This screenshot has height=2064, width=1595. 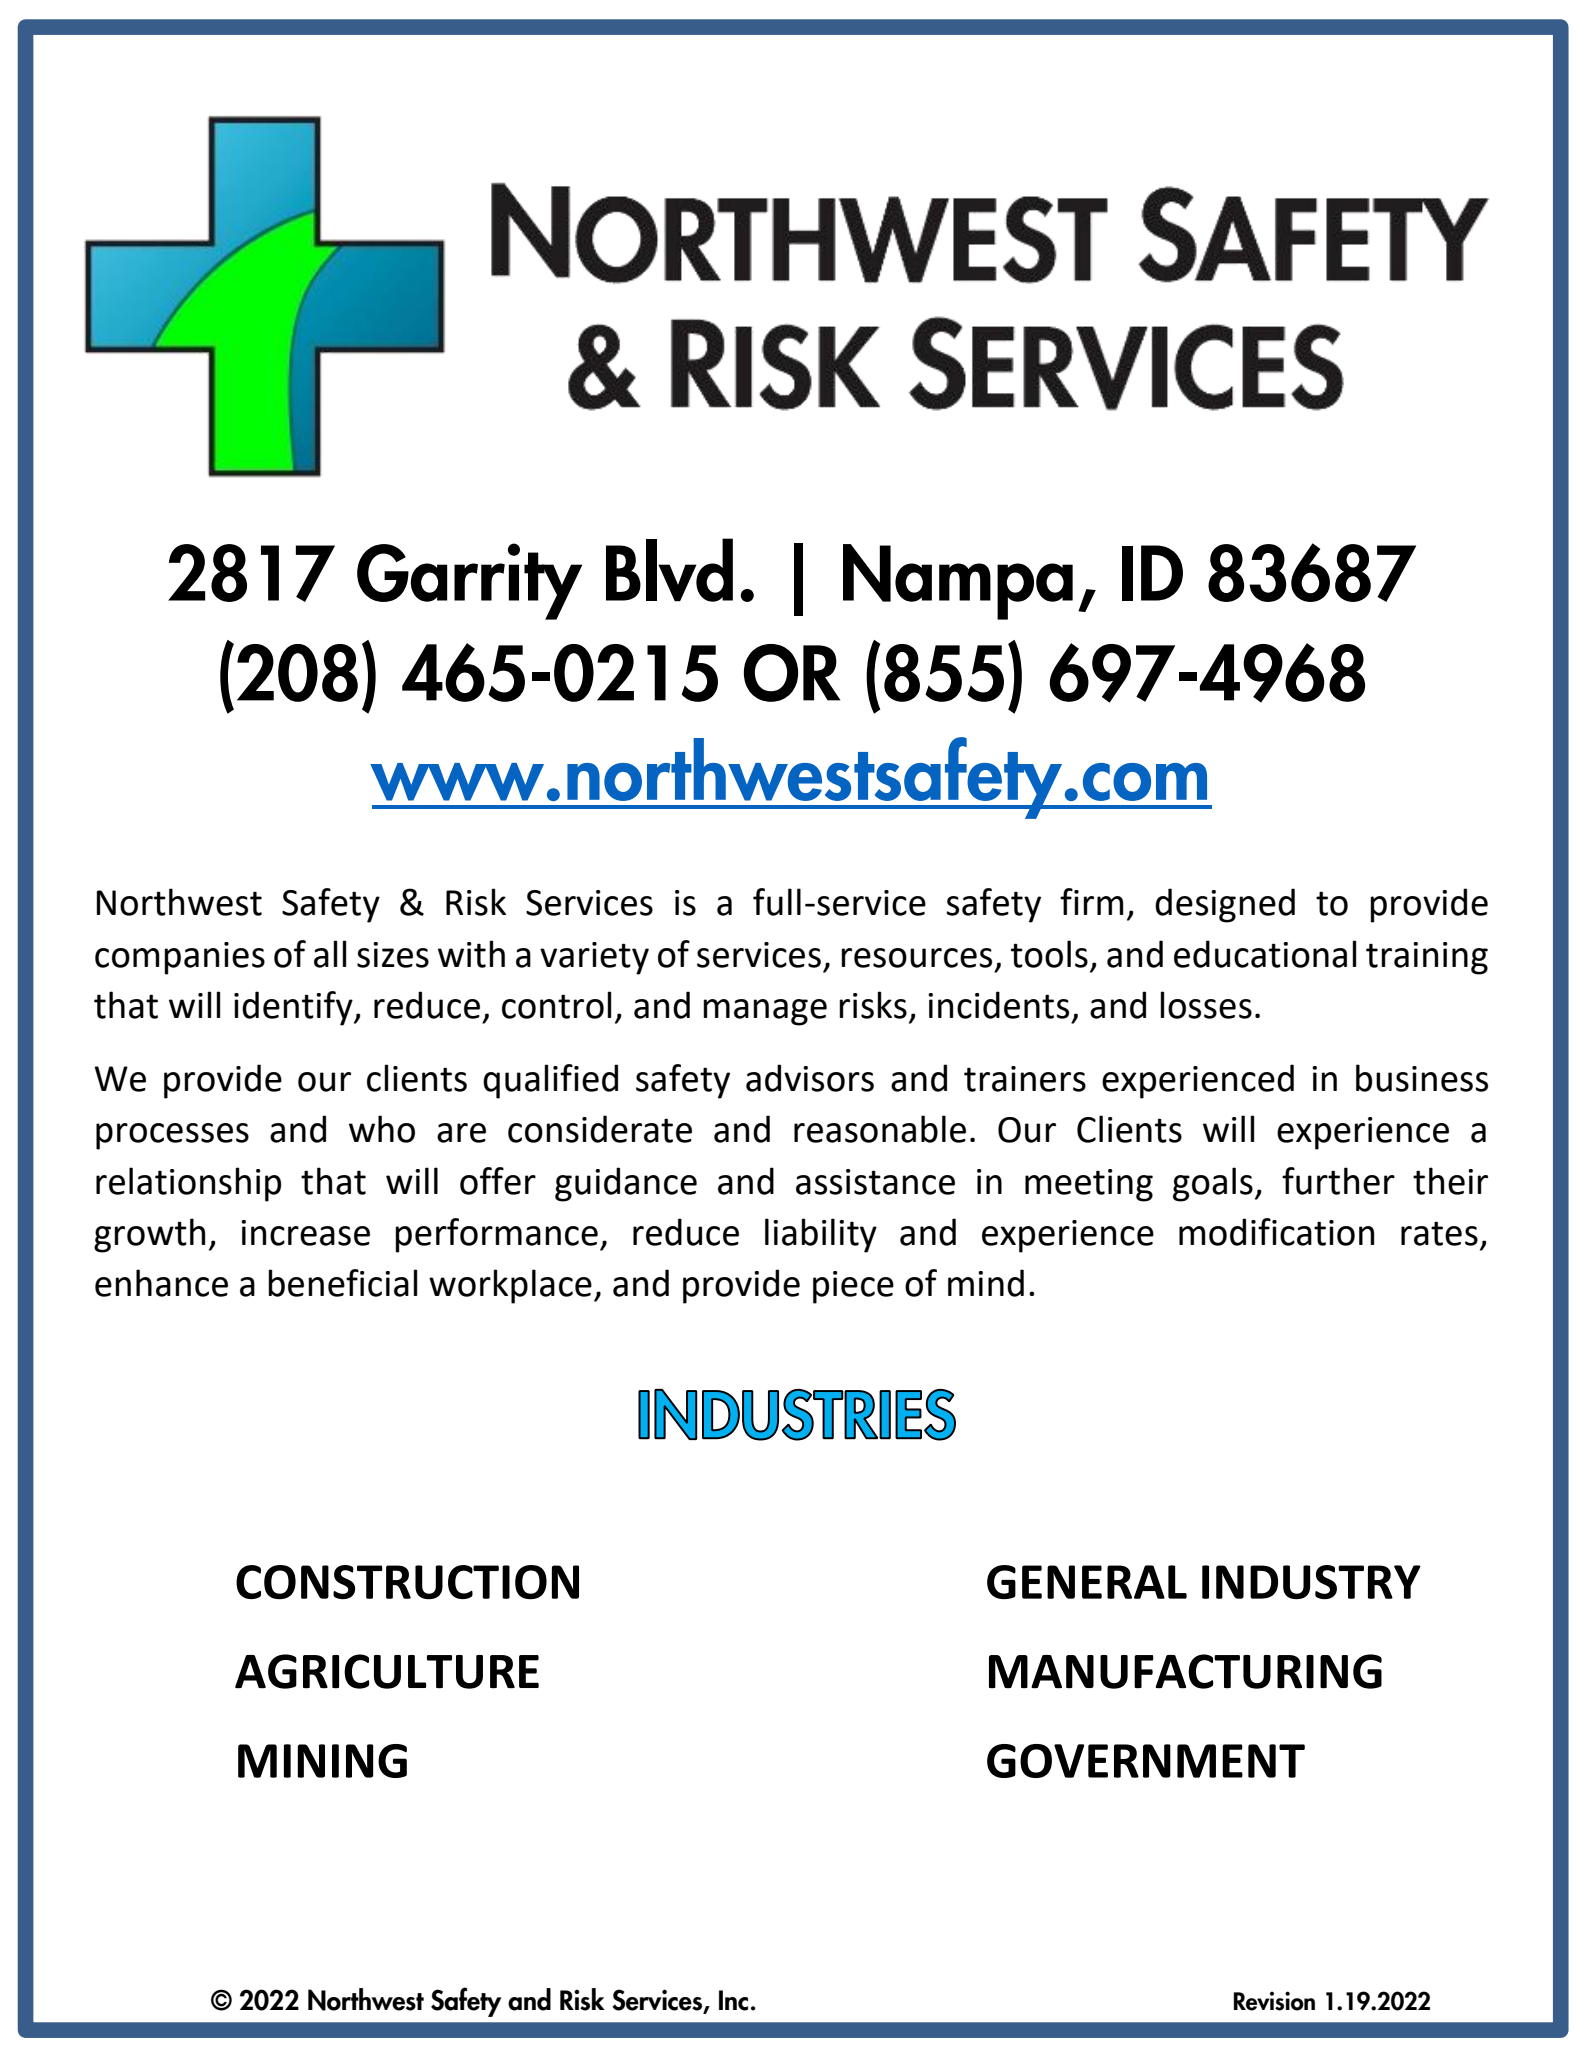 What do you see at coordinates (342, 1283) in the screenshot?
I see `beneficial` at bounding box center [342, 1283].
